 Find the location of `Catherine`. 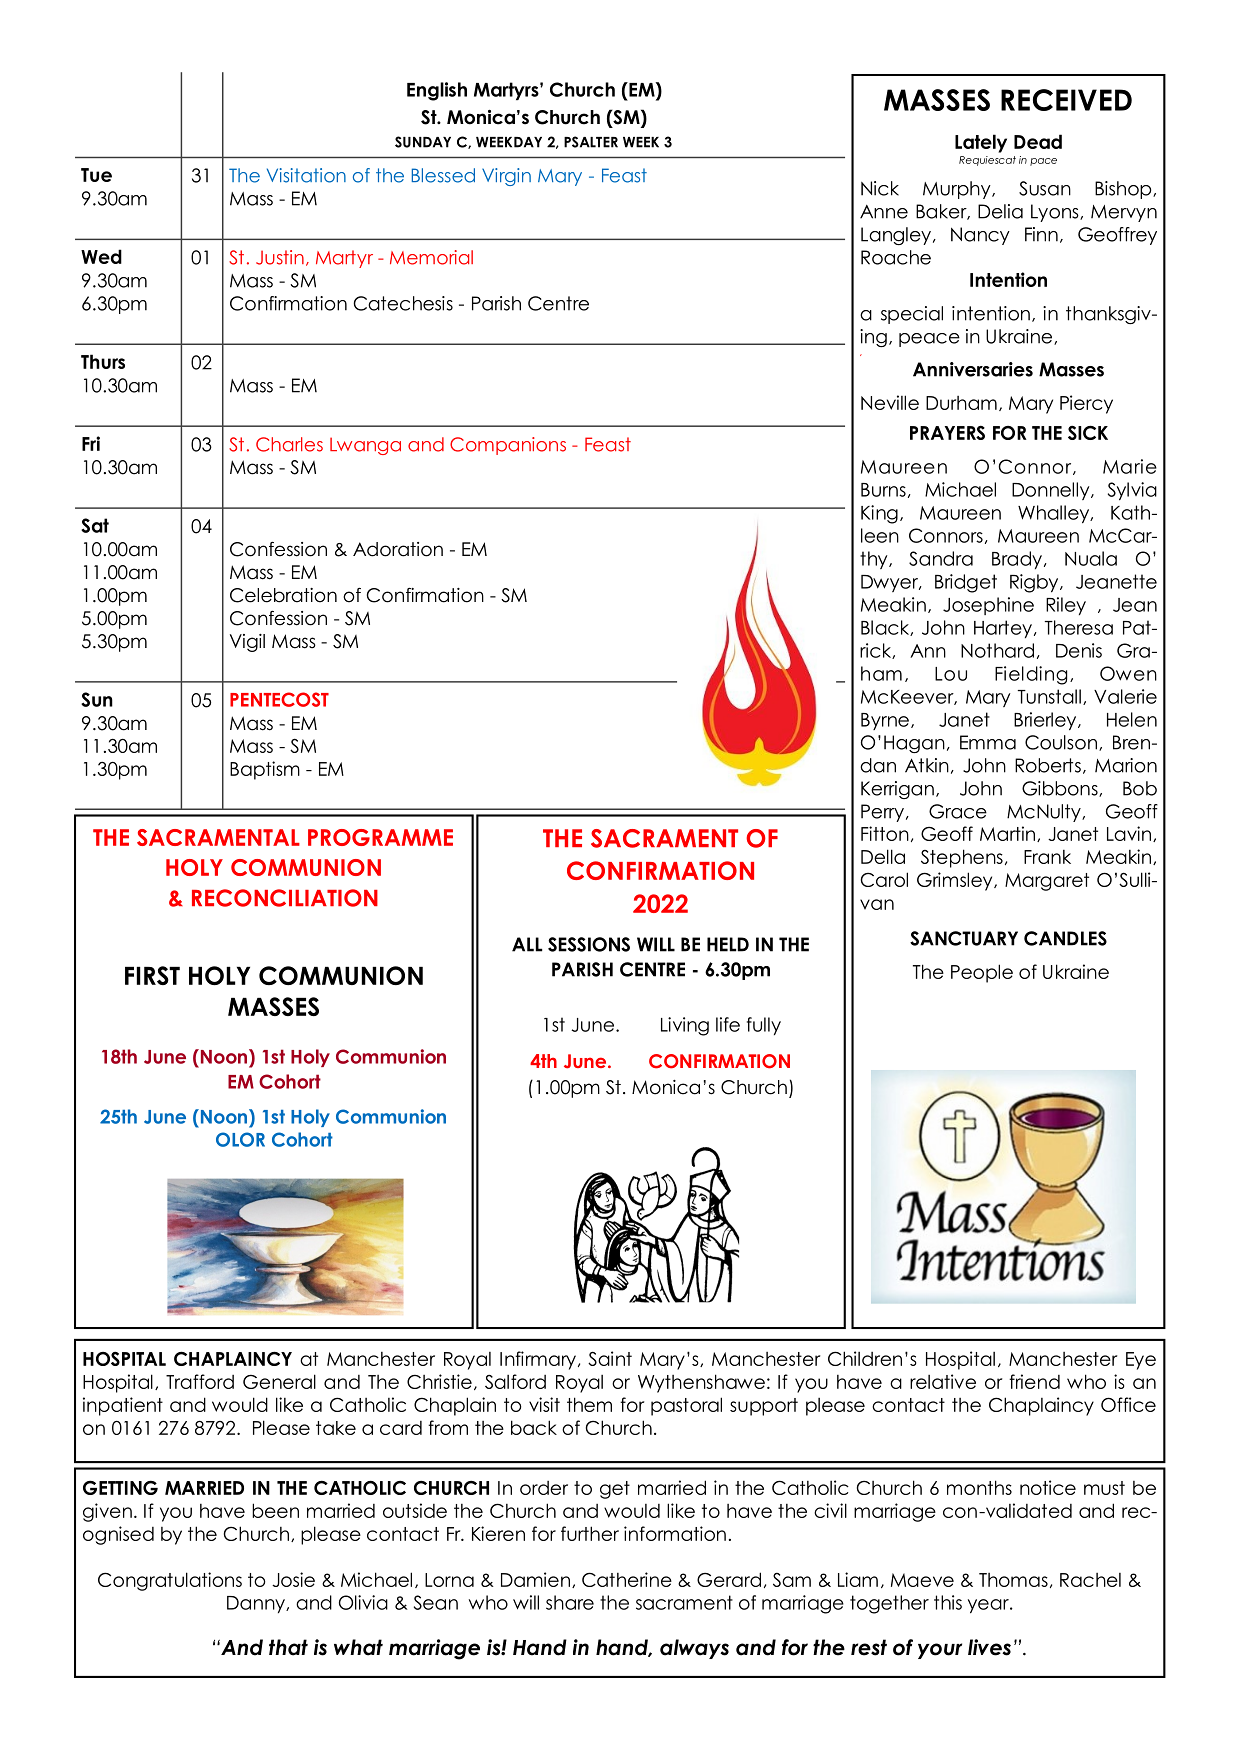

Catherine is located at coordinates (627, 1579).
